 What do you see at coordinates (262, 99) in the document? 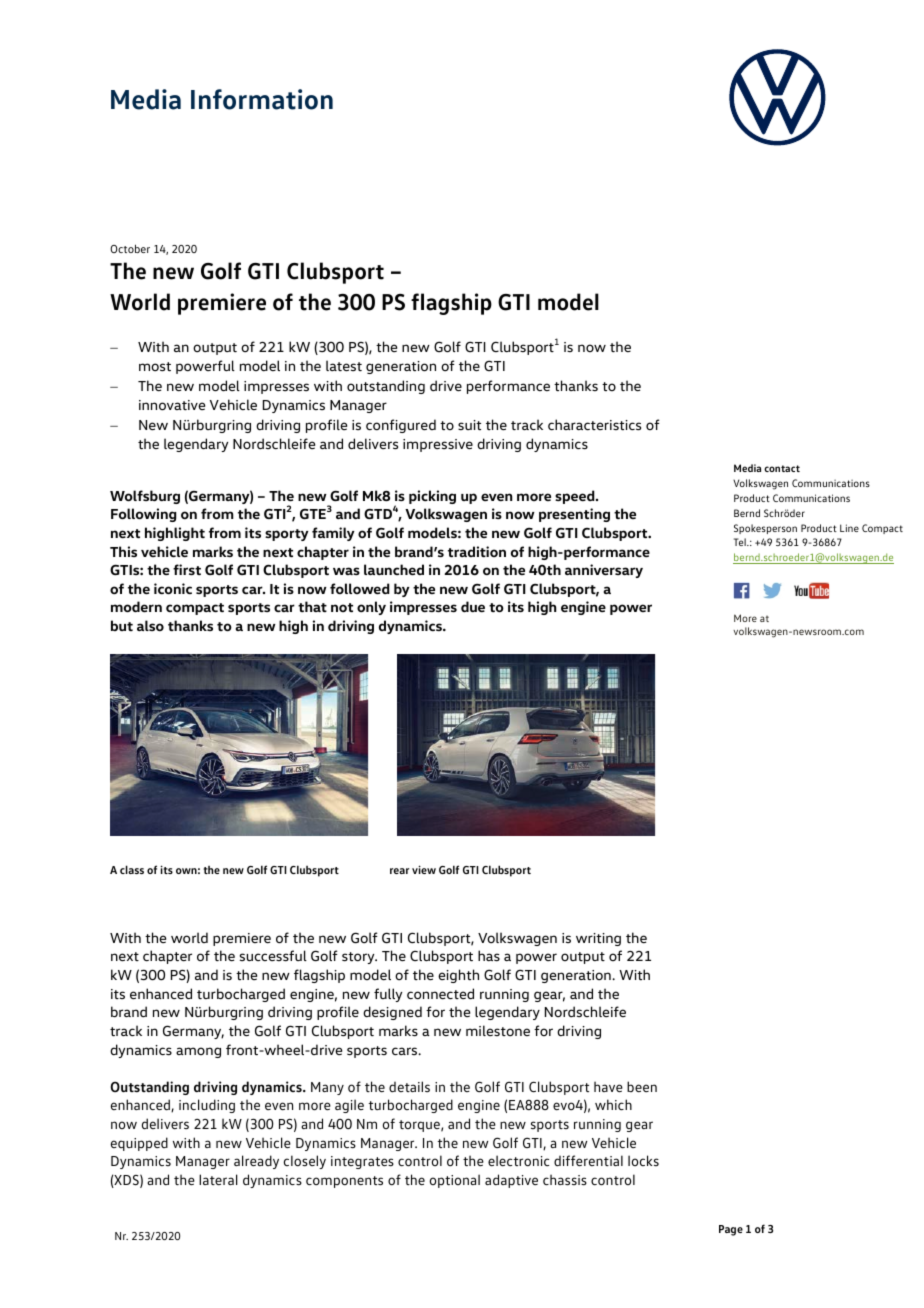
I see `Information` at bounding box center [262, 99].
